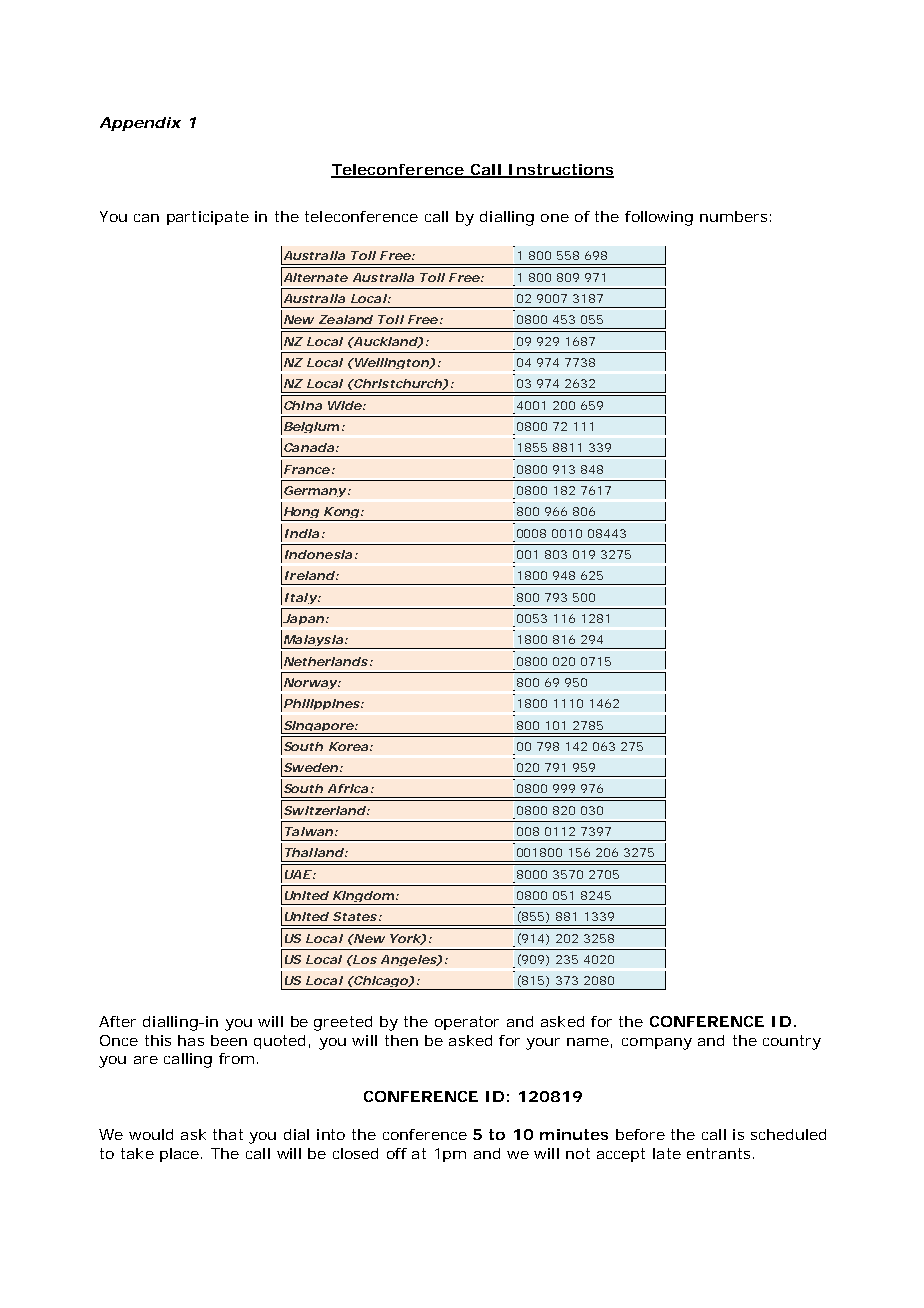 The image size is (924, 1308). I want to click on Instructions, so click(560, 170).
